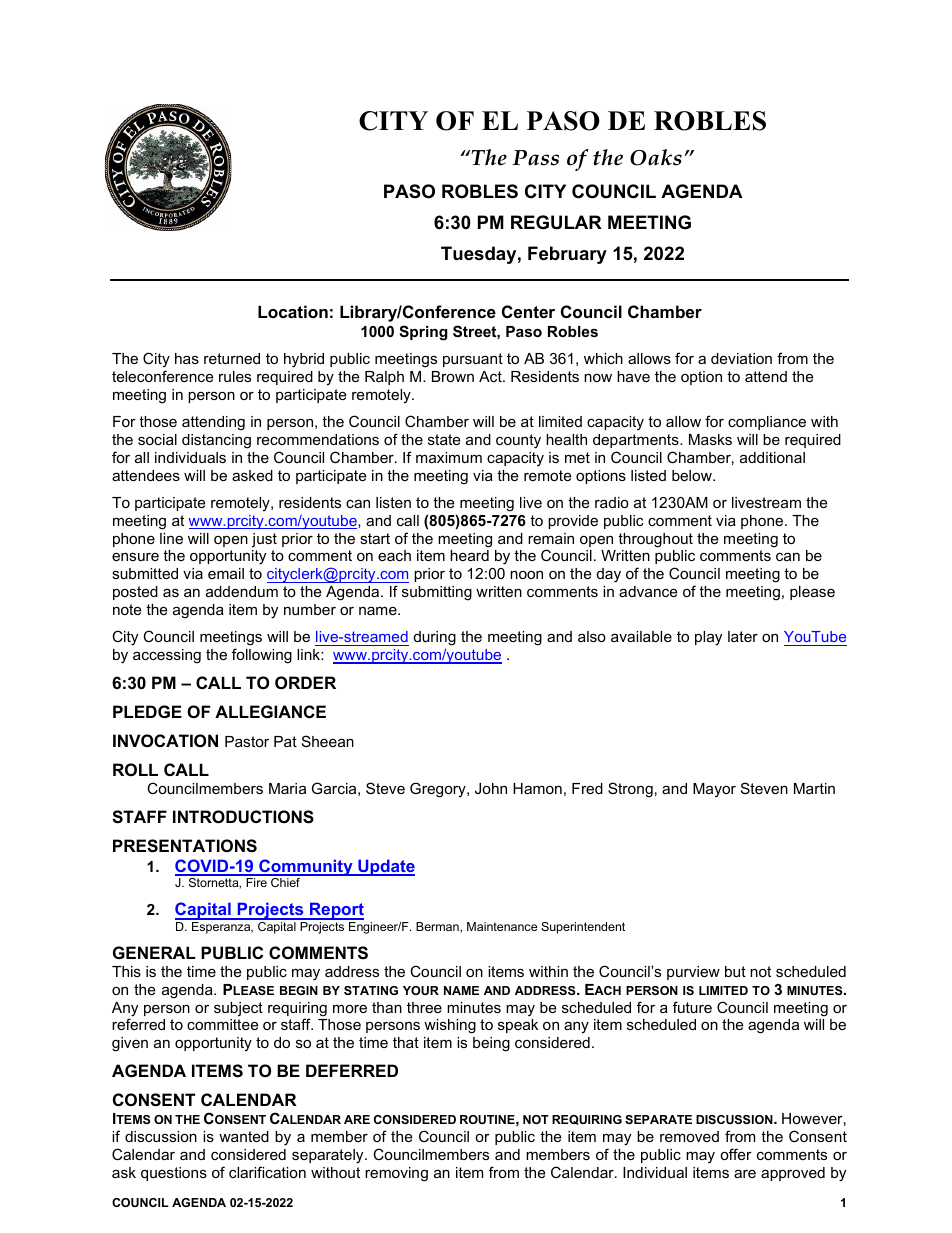  Describe the element at coordinates (244, 1136) in the document. I see `wanted` at that location.
